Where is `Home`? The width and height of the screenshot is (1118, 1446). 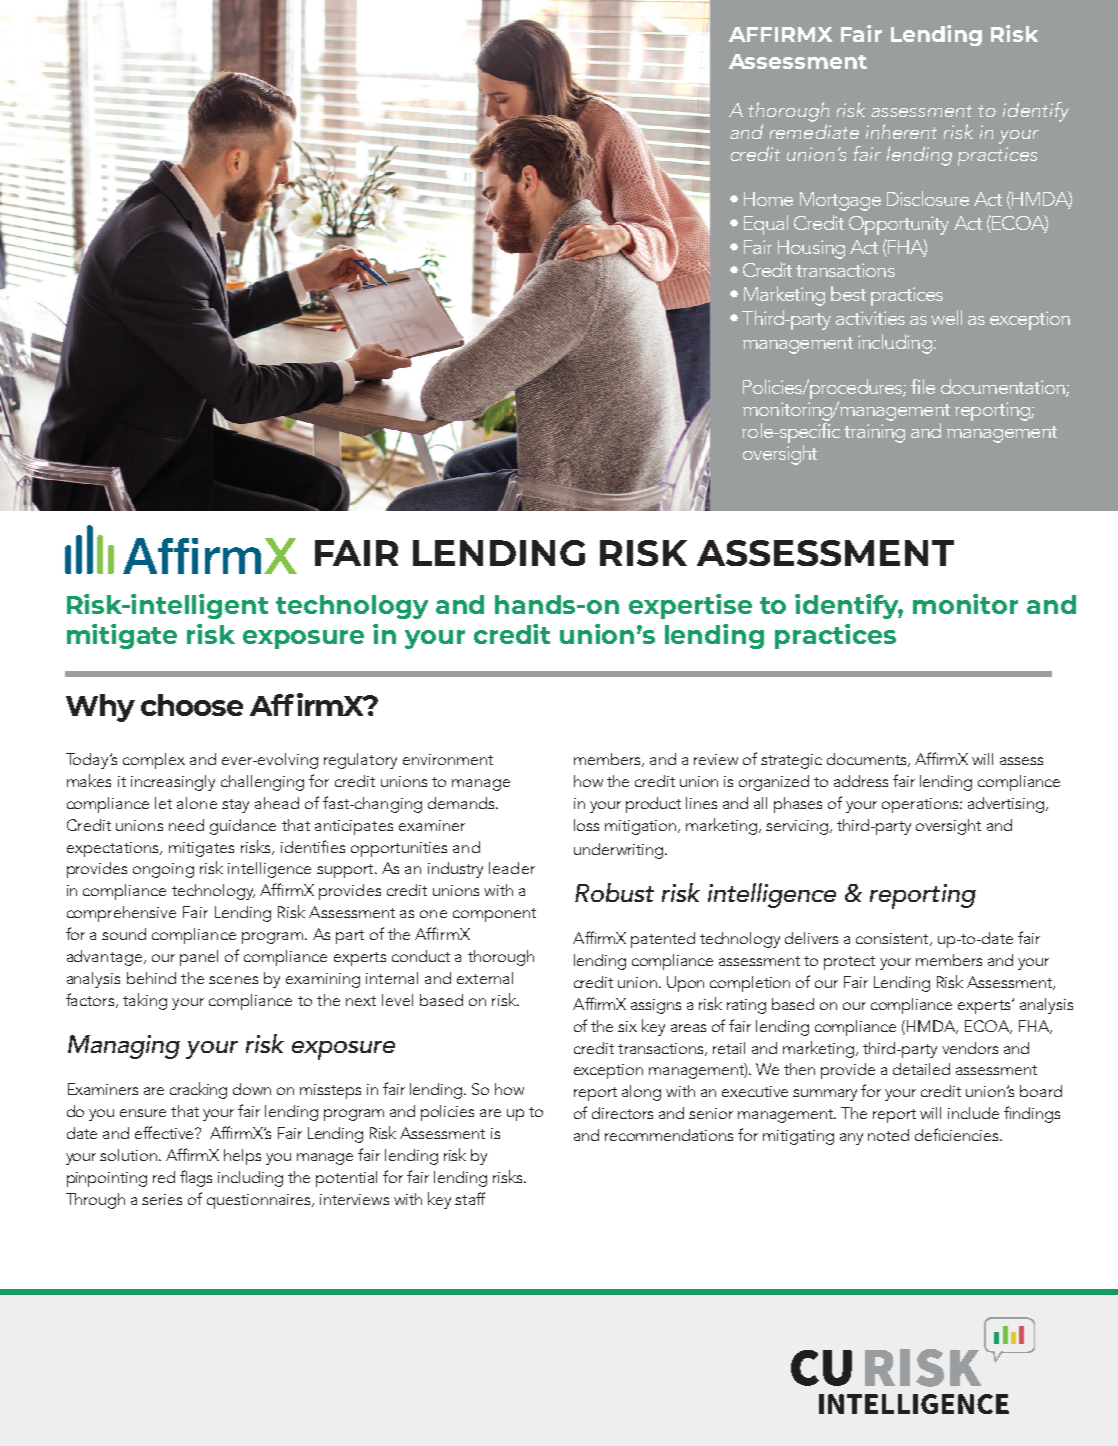
Home is located at coordinates (768, 199).
